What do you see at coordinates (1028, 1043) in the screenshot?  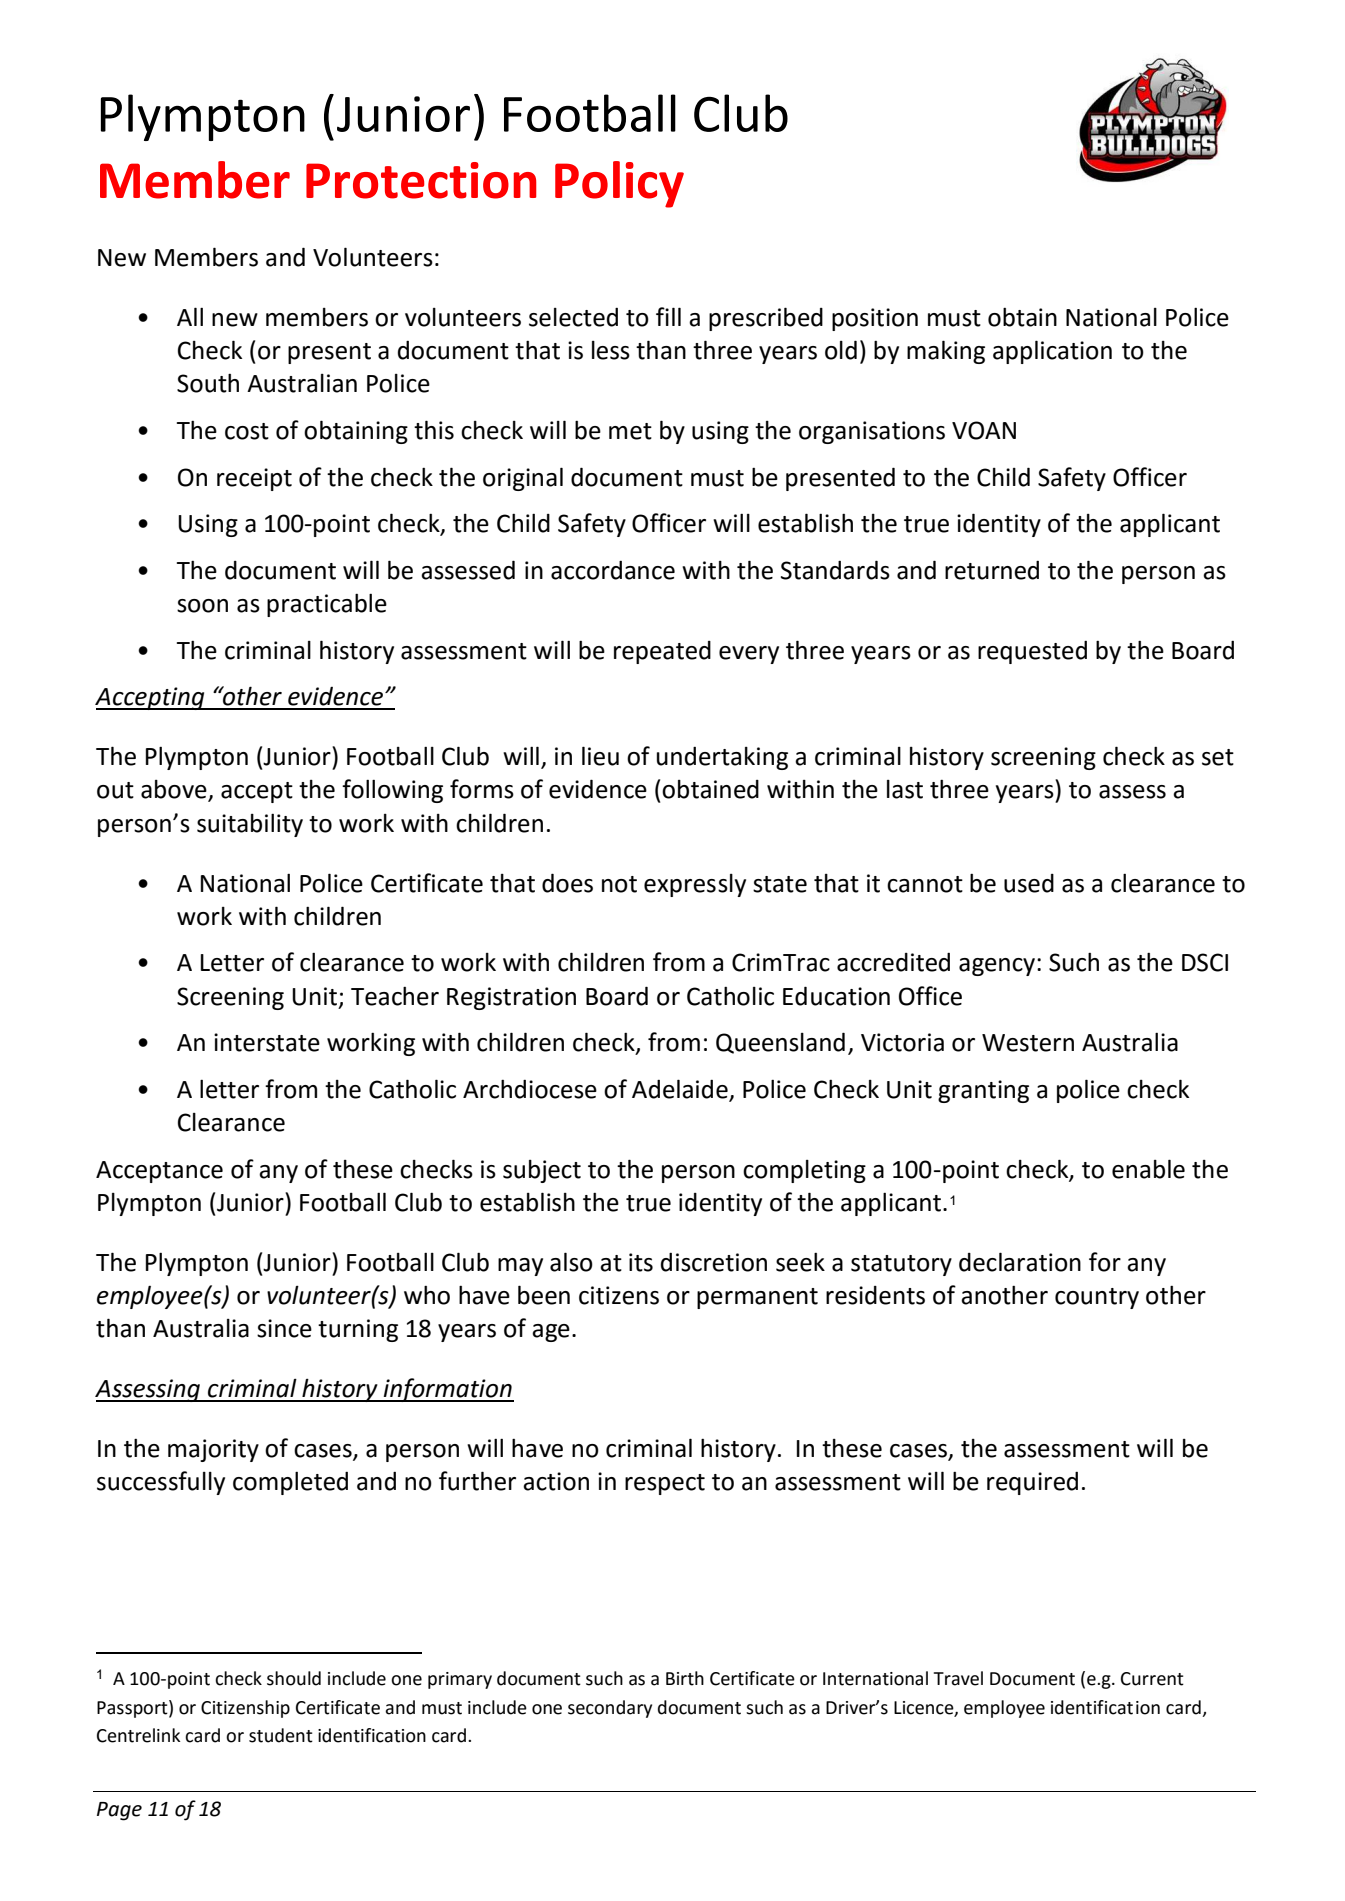 I see `Western` at bounding box center [1028, 1043].
